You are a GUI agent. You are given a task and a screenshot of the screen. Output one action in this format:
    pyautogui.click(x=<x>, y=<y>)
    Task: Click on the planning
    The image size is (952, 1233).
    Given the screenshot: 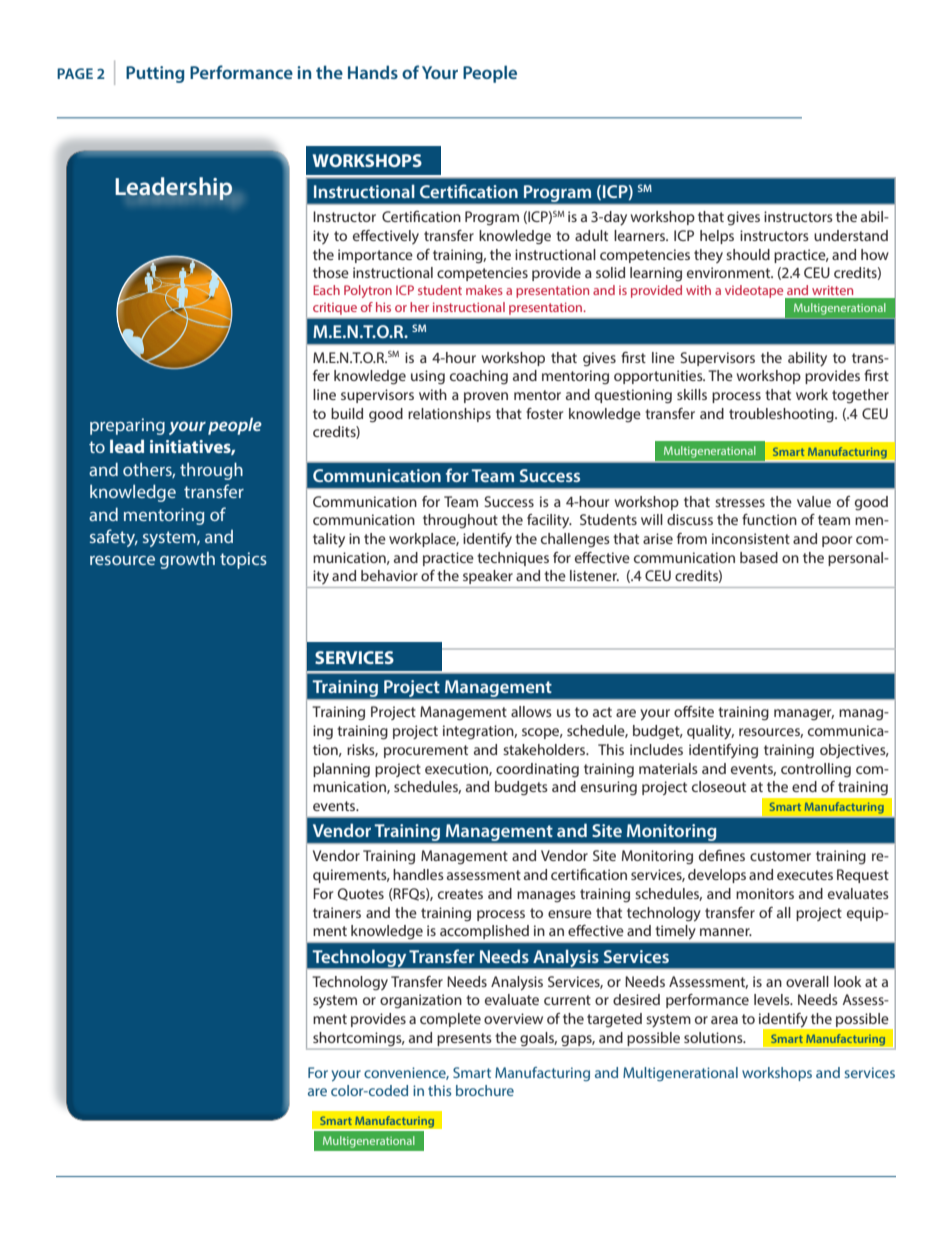 What is the action you would take?
    pyautogui.click(x=341, y=770)
